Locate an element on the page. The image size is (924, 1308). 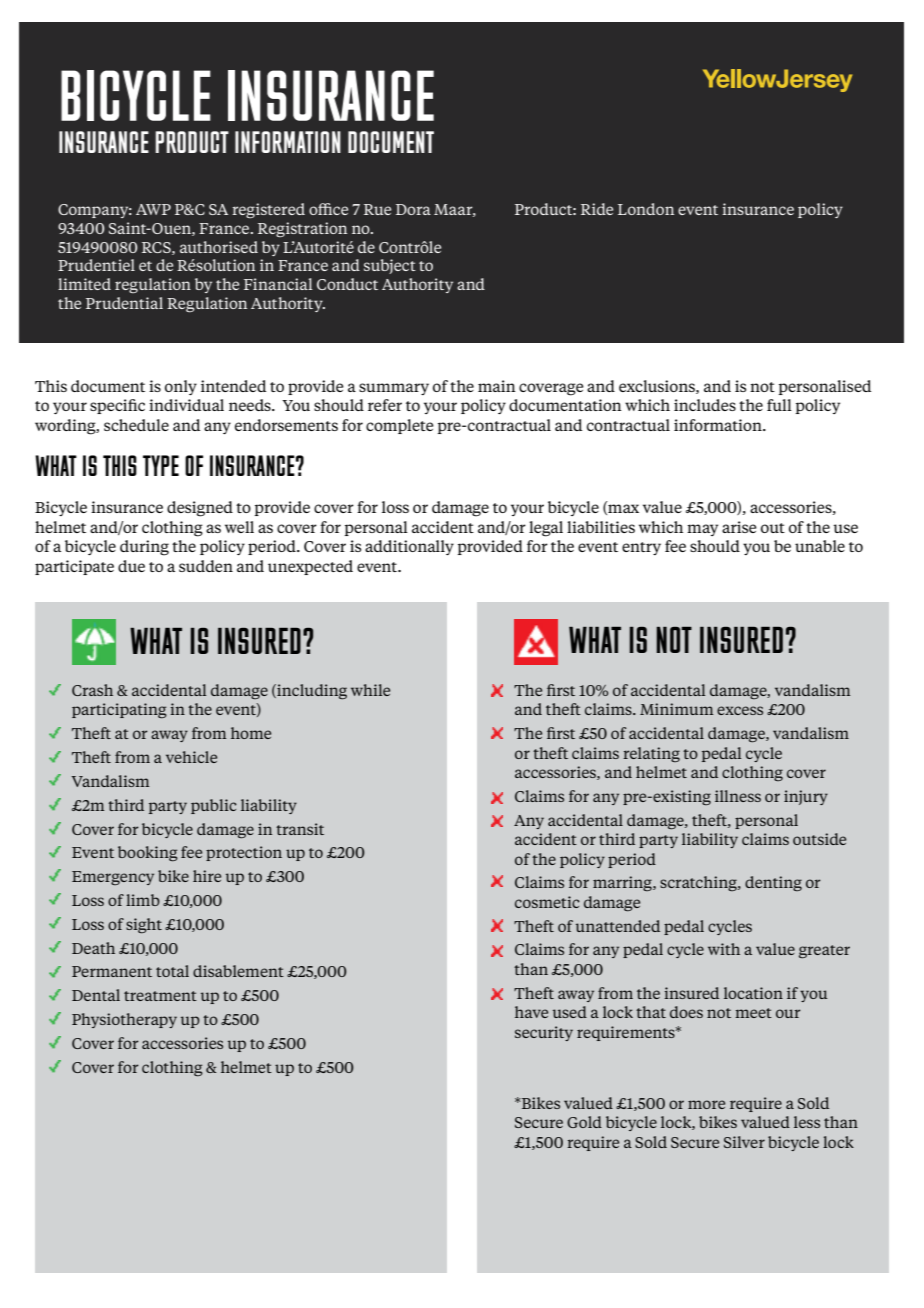
limb is located at coordinates (143, 900).
